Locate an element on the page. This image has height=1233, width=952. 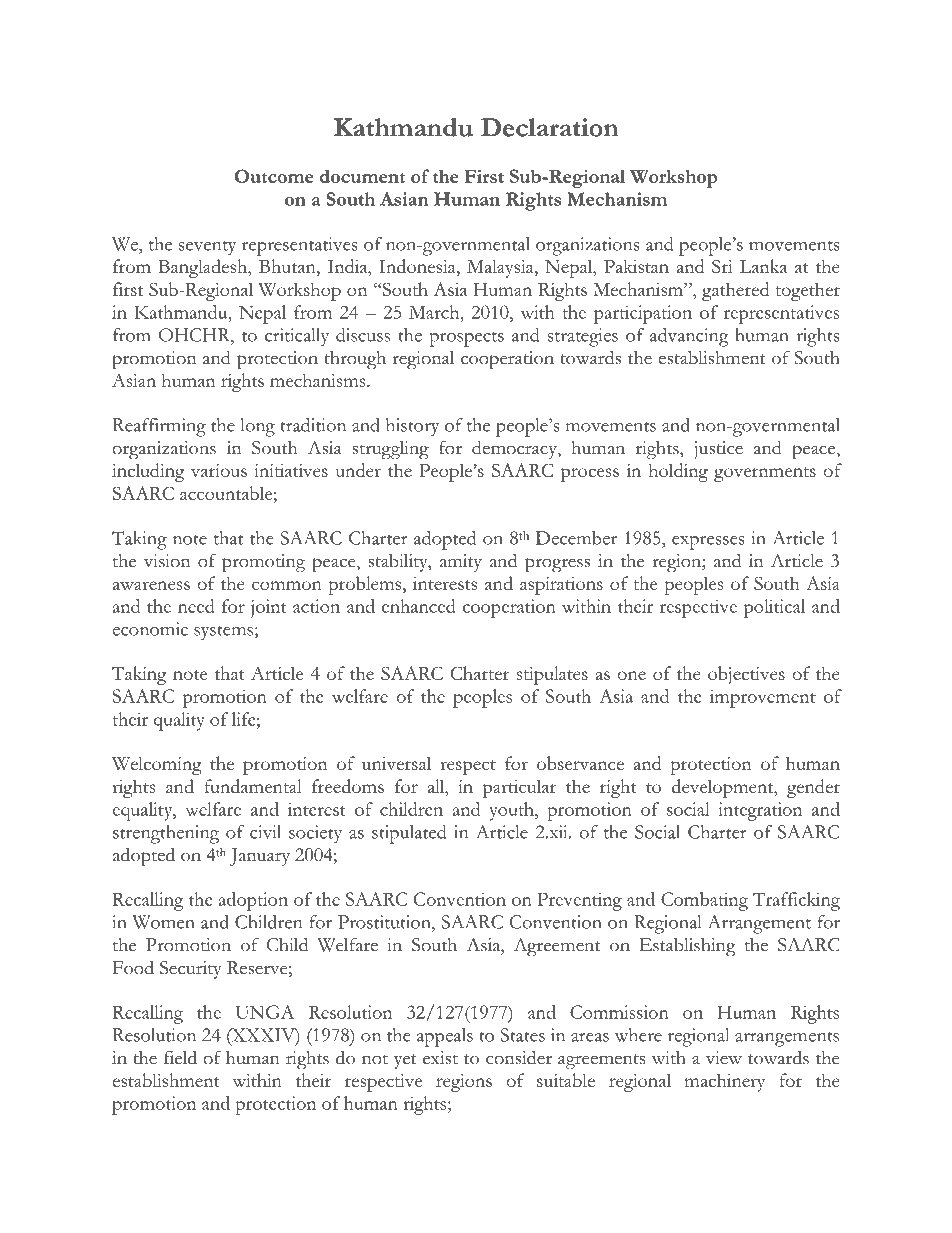
exist is located at coordinates (440, 1058).
